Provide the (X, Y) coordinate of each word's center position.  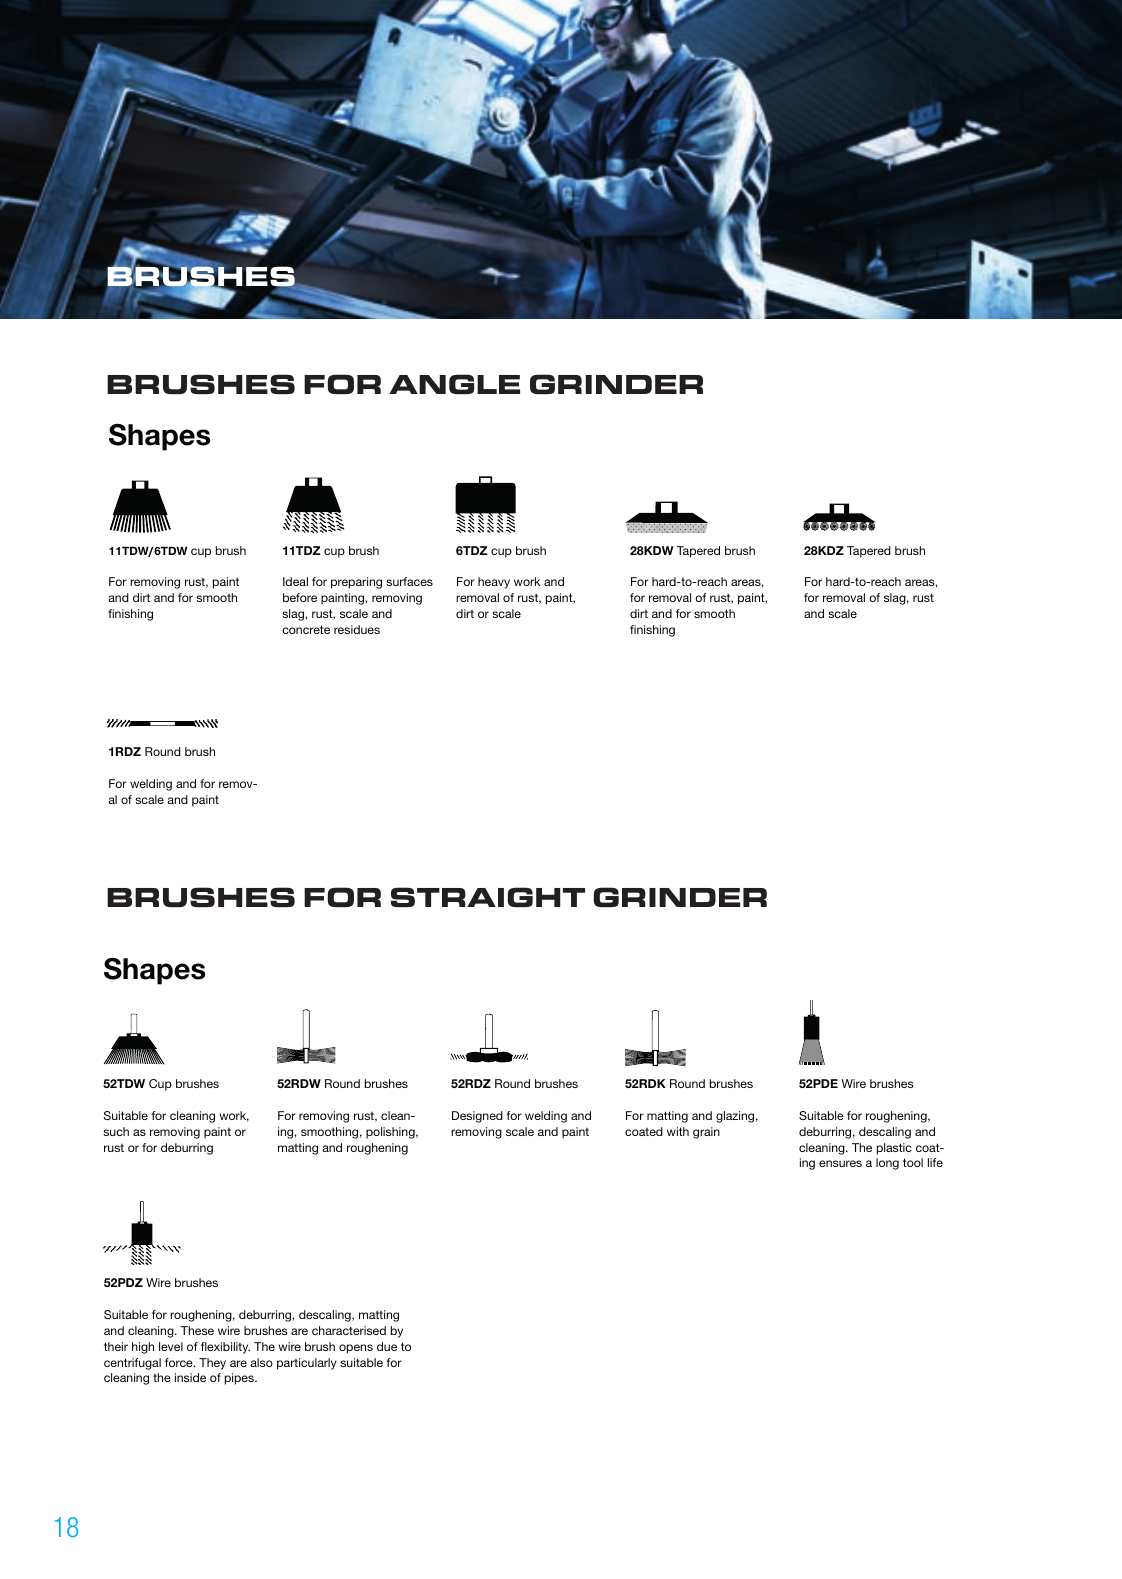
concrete (306, 629)
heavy (494, 583)
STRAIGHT (488, 897)
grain (706, 1133)
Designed (477, 1117)
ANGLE (454, 384)
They (212, 1364)
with (678, 1131)
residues (357, 629)
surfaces (409, 581)
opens (356, 1349)
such (116, 1131)
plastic (894, 1149)
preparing (356, 583)
